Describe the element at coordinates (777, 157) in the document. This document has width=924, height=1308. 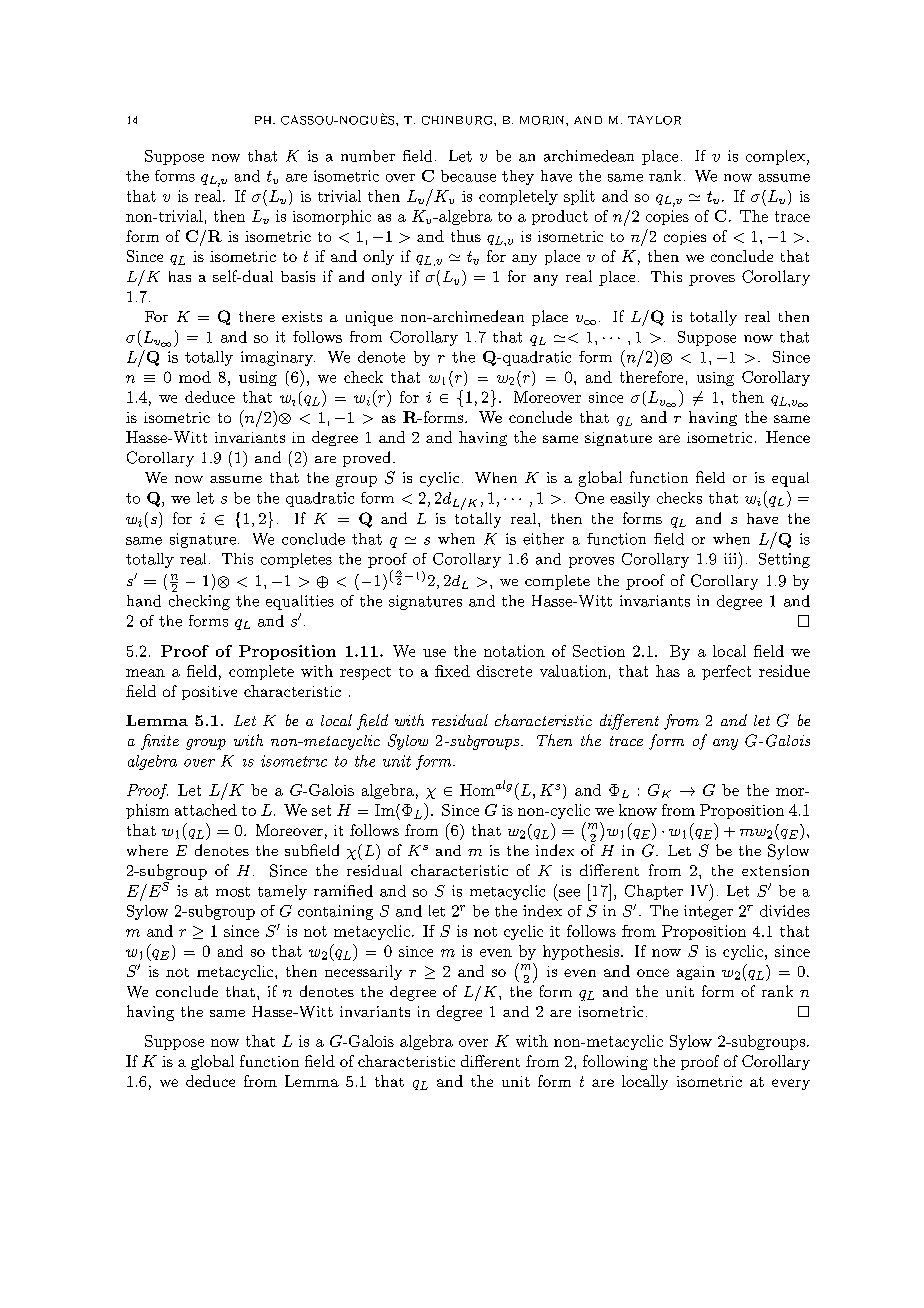
I see `complex` at that location.
